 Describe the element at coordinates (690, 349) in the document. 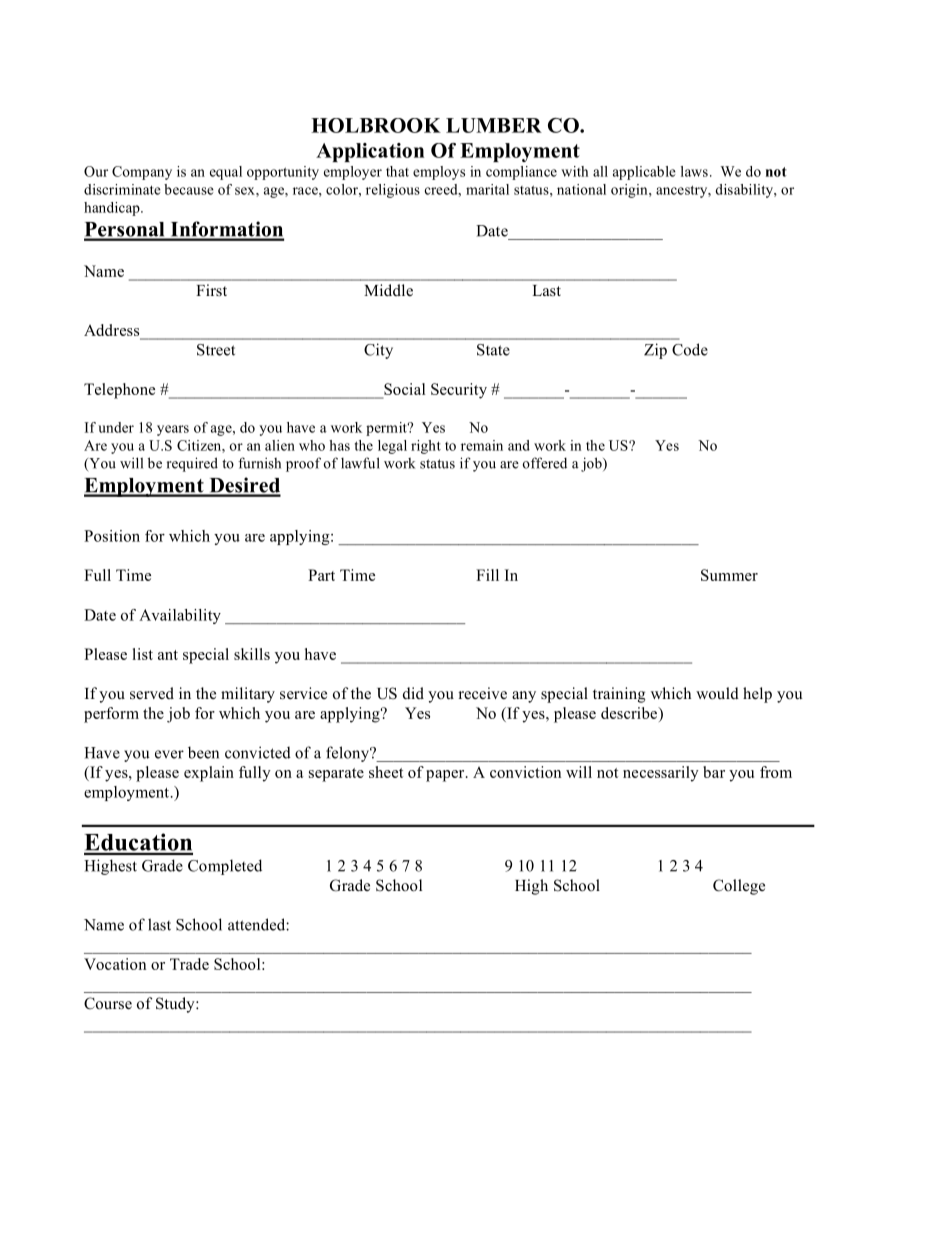

I see `Code` at that location.
